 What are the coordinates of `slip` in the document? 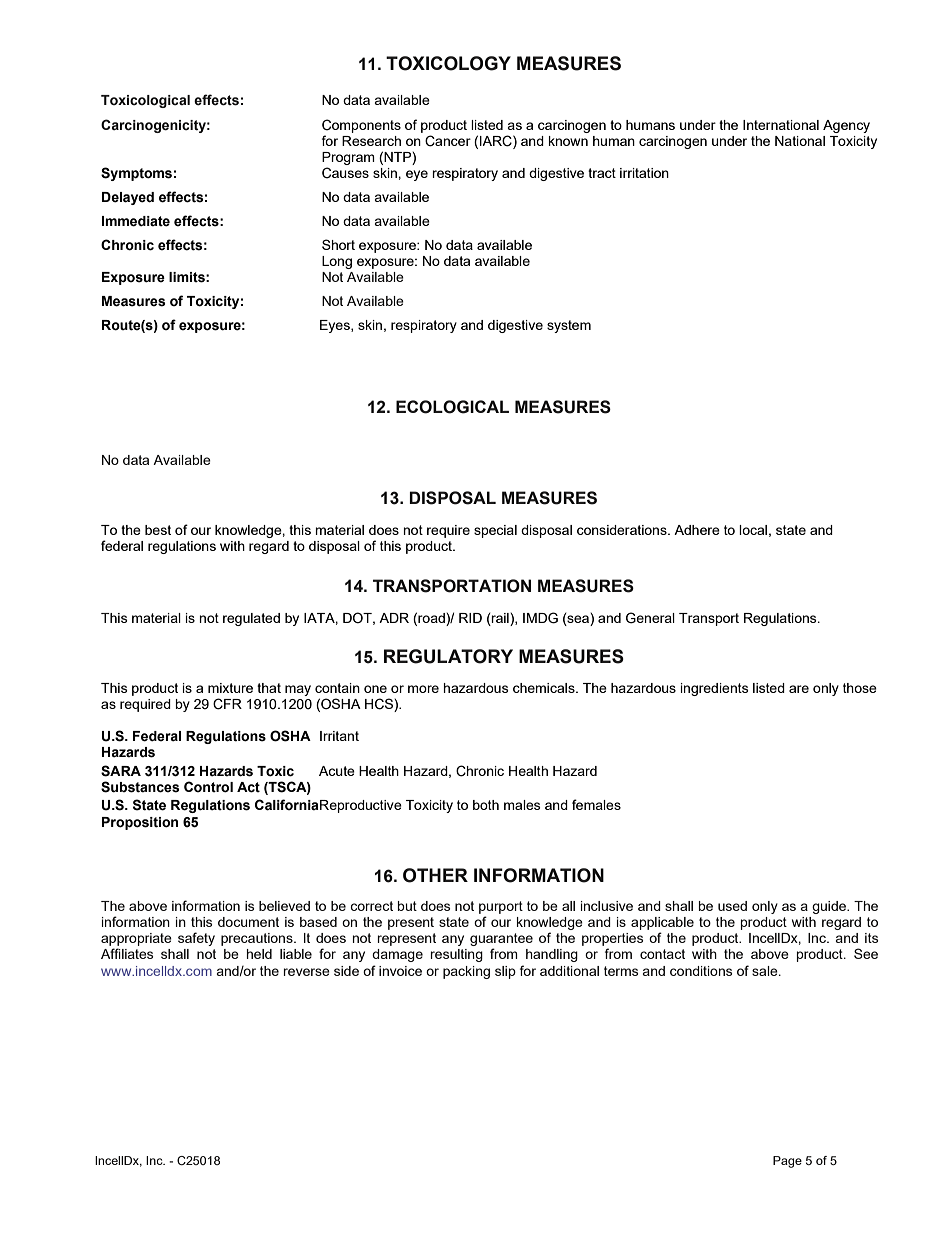 It's located at (505, 972).
